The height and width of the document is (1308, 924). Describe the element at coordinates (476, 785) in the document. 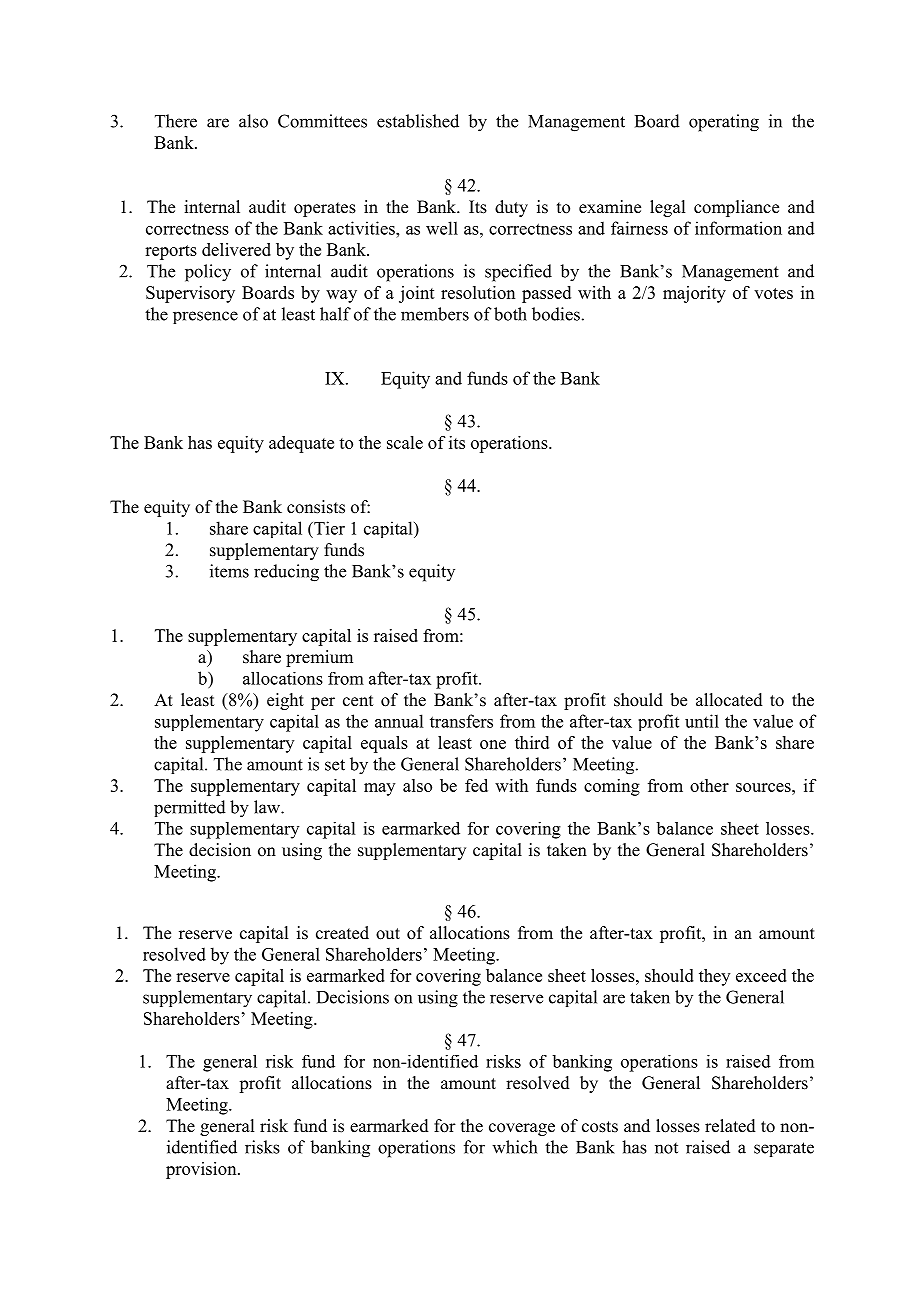

I see `fed` at that location.
